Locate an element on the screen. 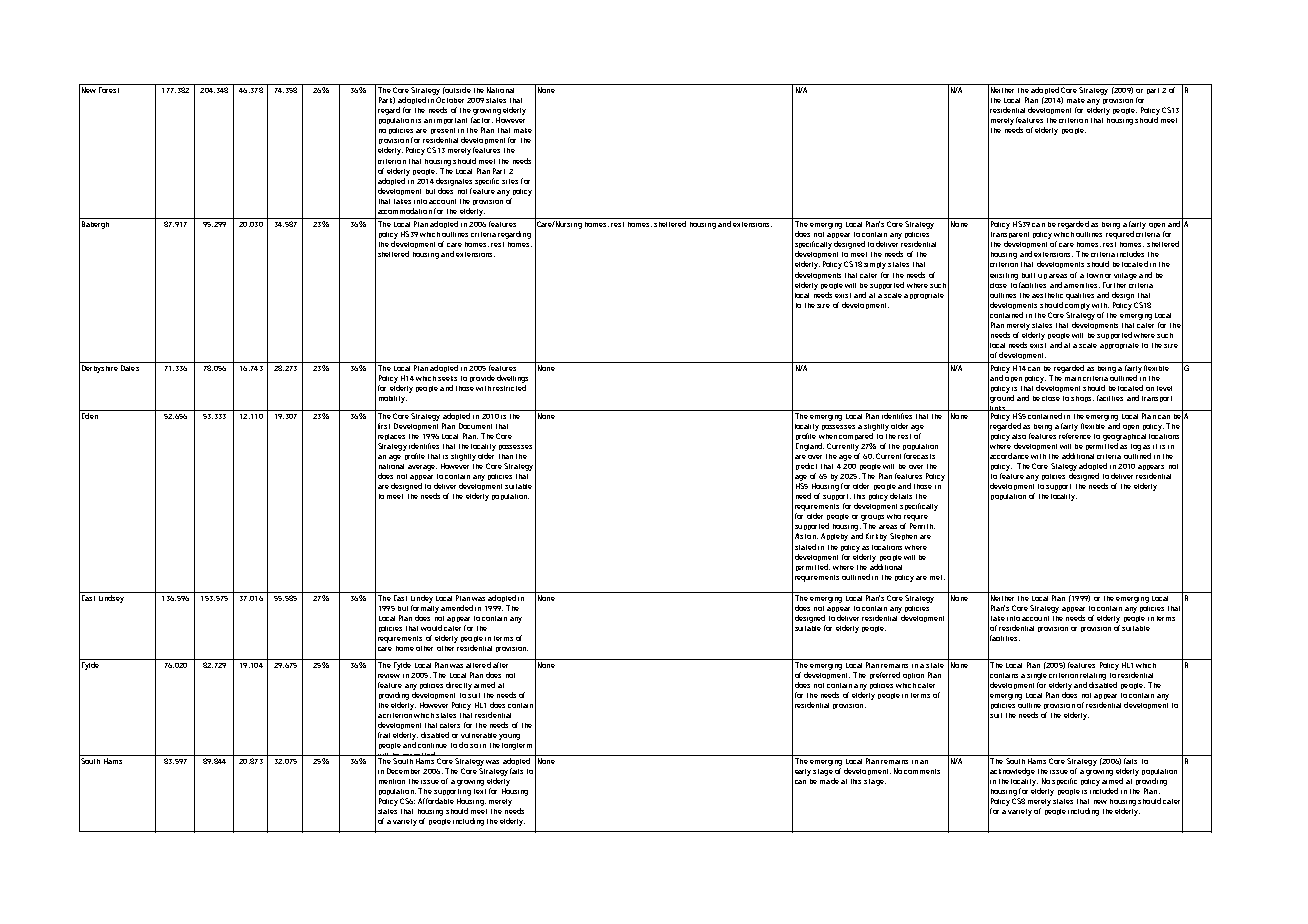 The height and width of the screenshot is (924, 1308). included is located at coordinates (1104, 791).
